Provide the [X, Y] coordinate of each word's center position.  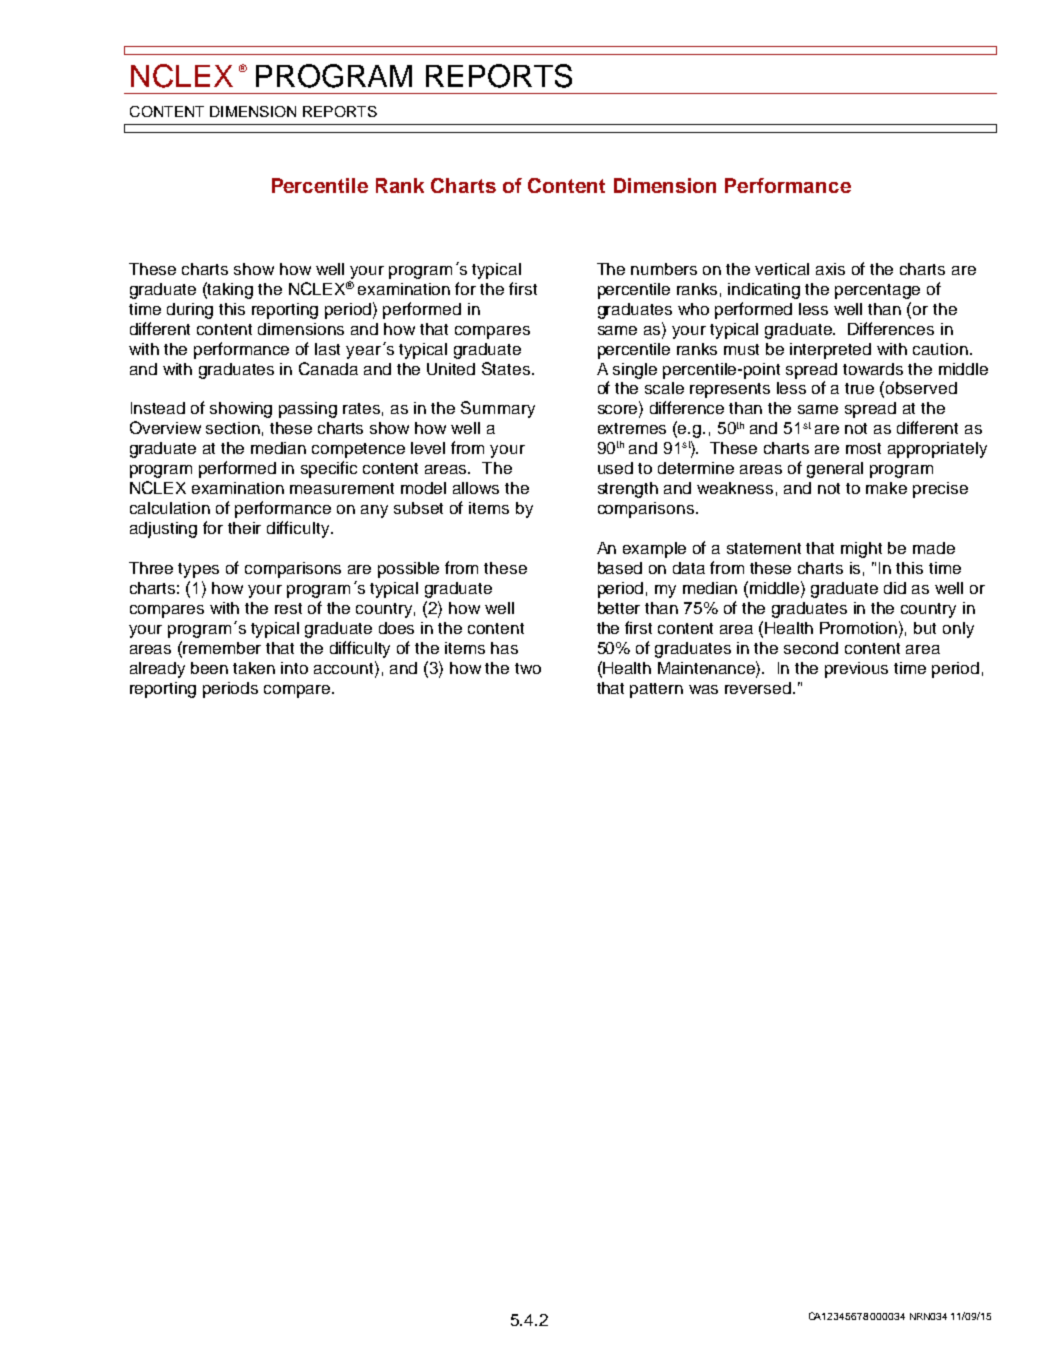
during [190, 311]
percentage [877, 291]
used [615, 468]
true [859, 388]
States [506, 368]
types [198, 570]
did [895, 588]
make [886, 488]
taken [254, 668]
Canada [328, 368]
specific [329, 469]
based [620, 568]
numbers [664, 269]
